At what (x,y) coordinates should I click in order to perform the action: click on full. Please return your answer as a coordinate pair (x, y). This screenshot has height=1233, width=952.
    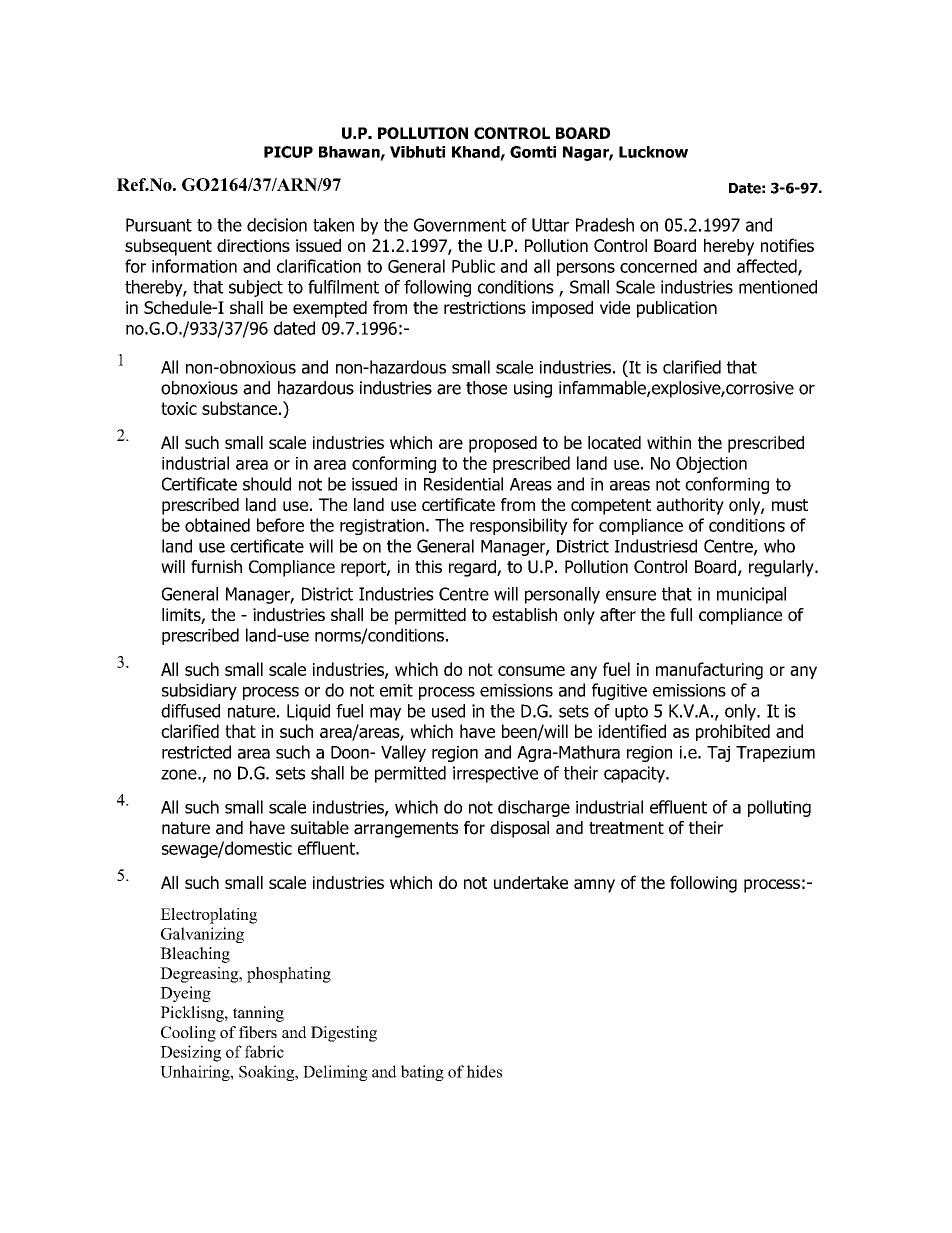
    Looking at the image, I should click on (681, 615).
